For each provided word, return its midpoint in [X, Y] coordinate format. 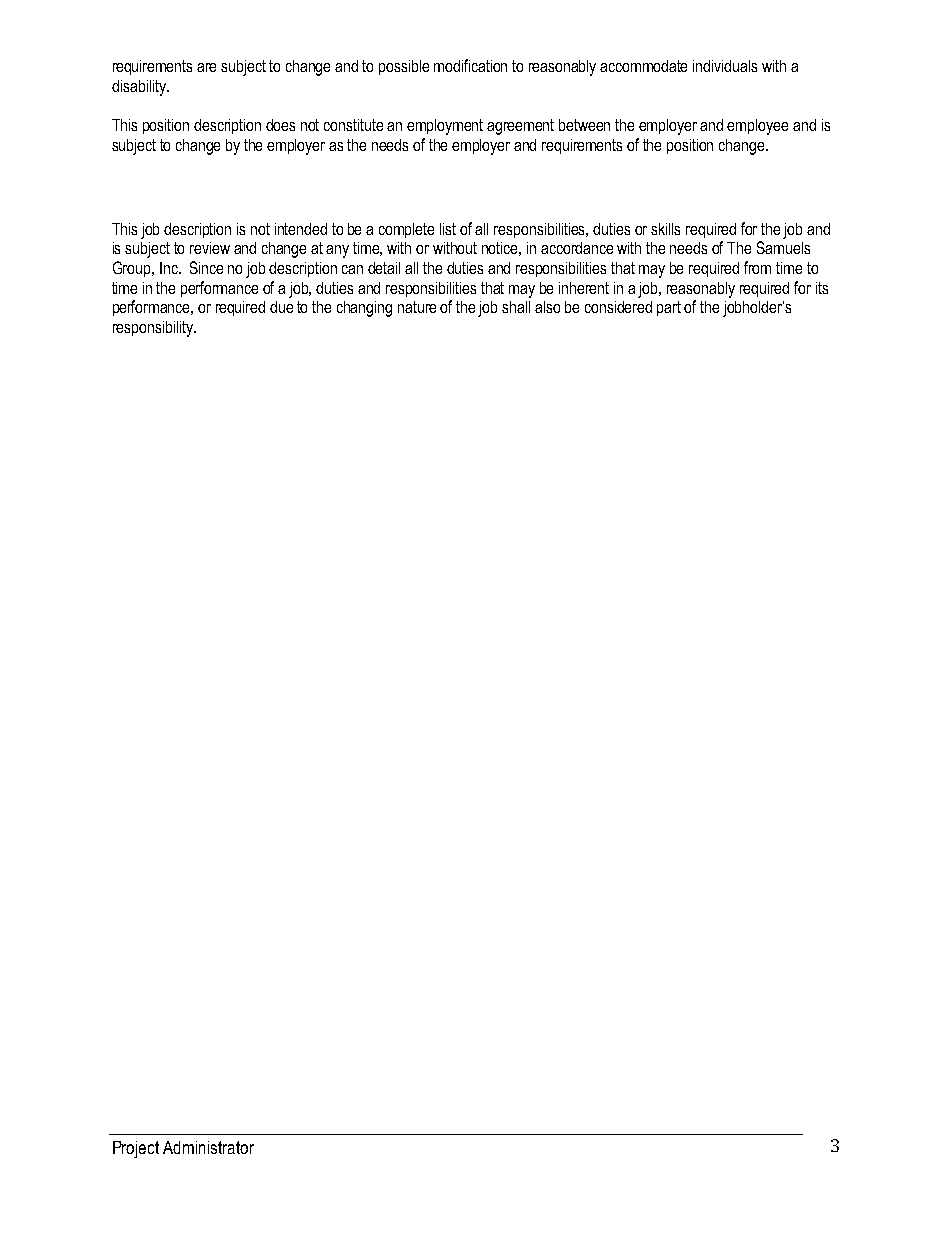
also [547, 307]
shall [516, 307]
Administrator [208, 1147]
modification [470, 65]
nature [417, 307]
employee [757, 127]
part [669, 308]
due [281, 307]
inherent [584, 288]
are [206, 67]
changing [364, 309]
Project [136, 1149]
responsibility [154, 329]
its [822, 288]
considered [618, 307]
